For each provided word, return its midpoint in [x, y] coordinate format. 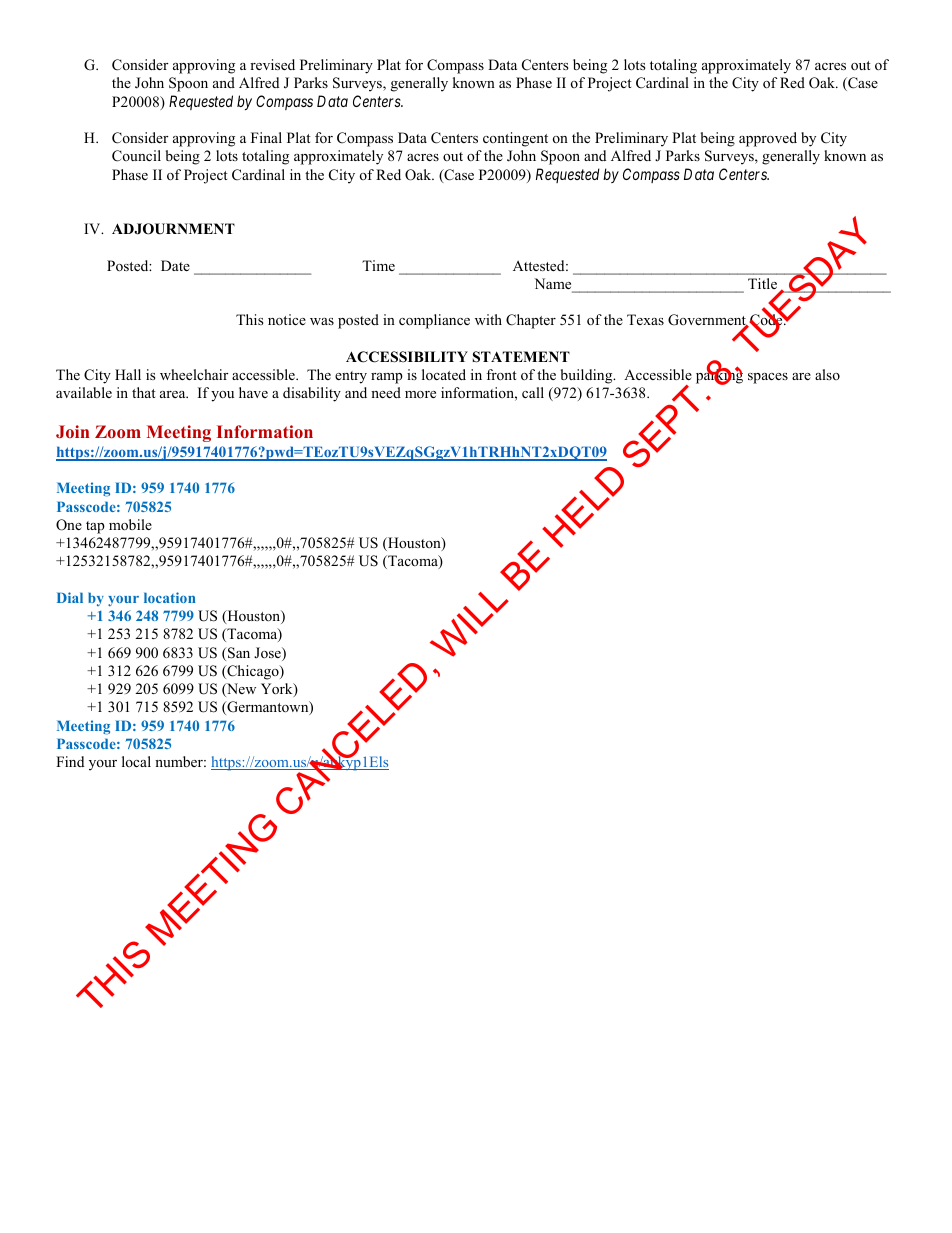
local [136, 761]
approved [768, 139]
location [169, 597]
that [144, 392]
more [420, 394]
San [238, 653]
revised [272, 64]
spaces [768, 378]
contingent [515, 139]
